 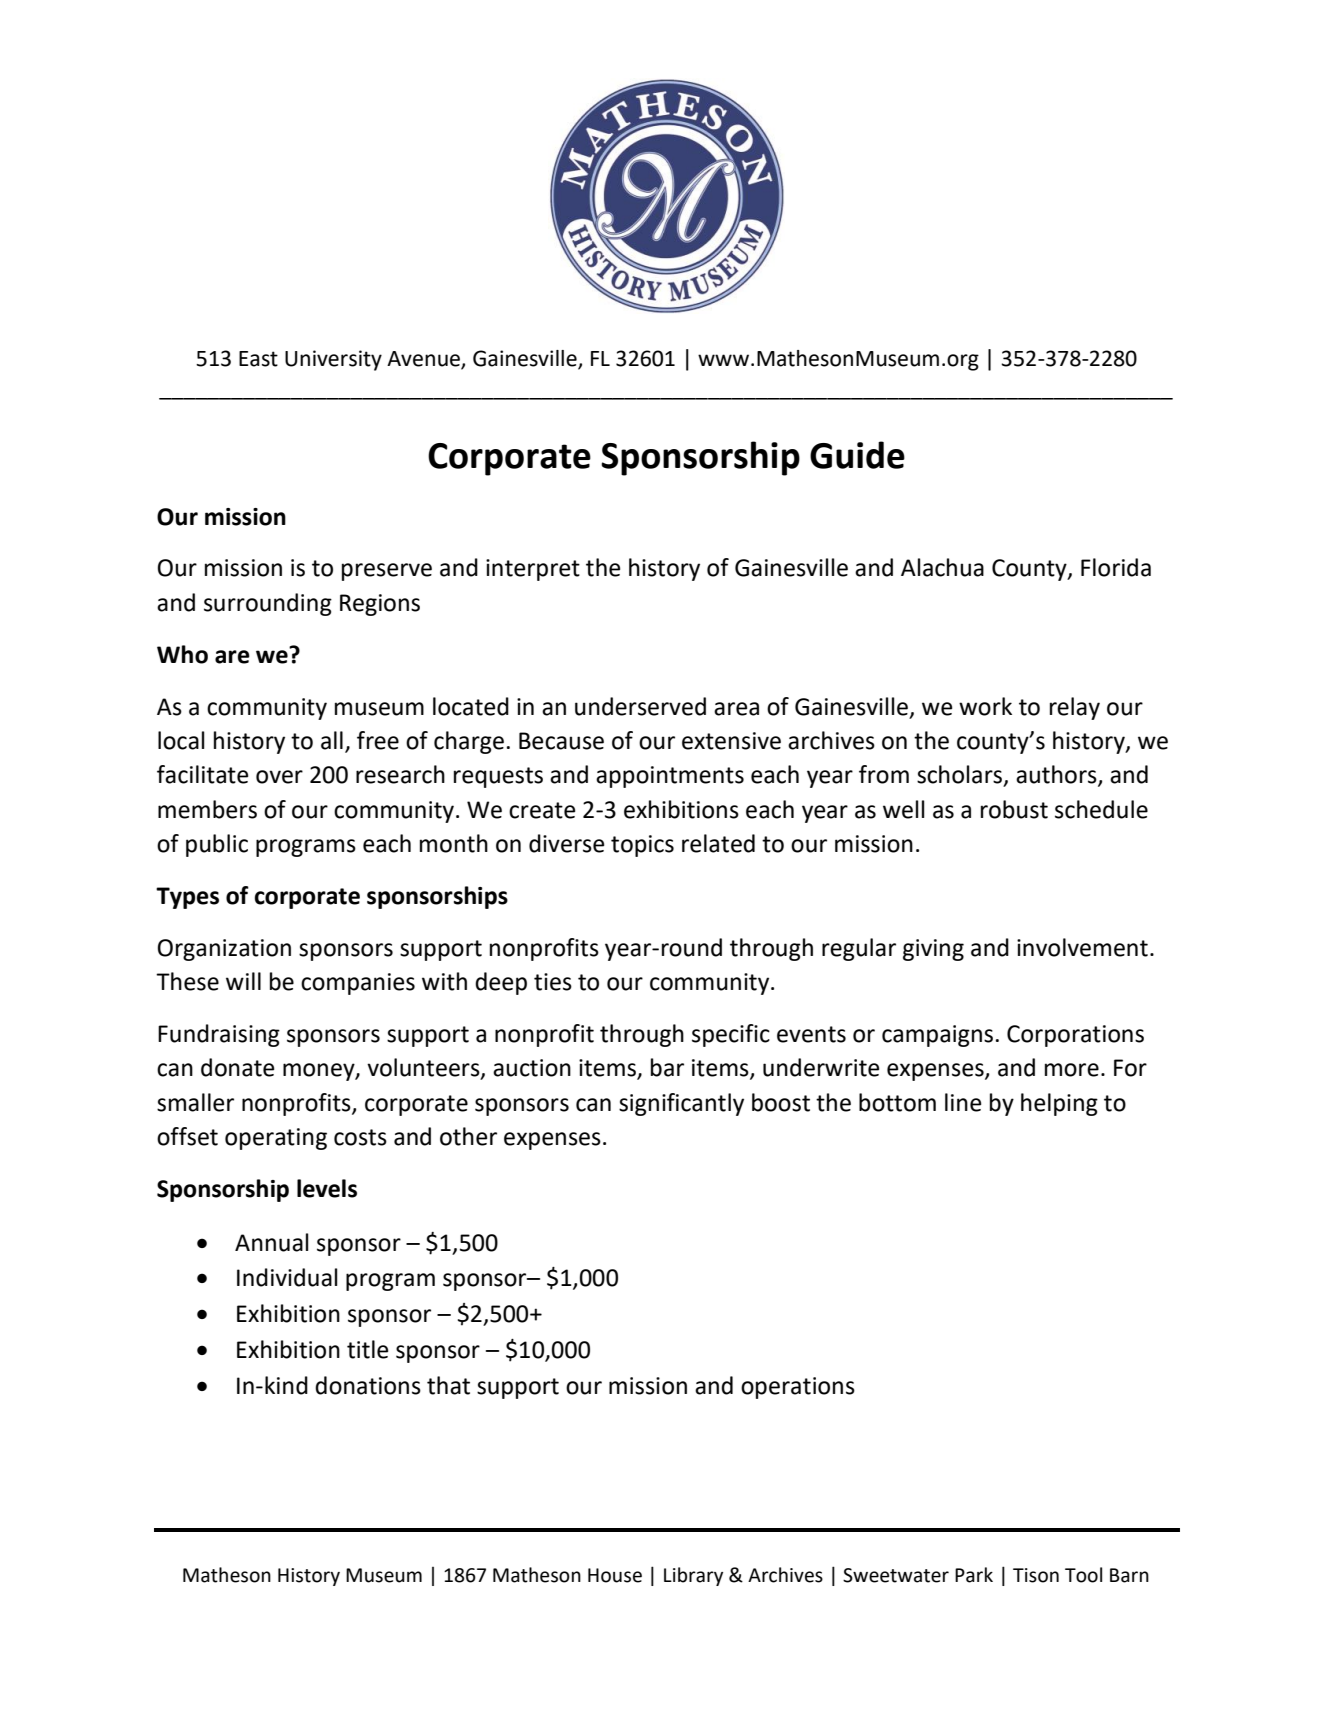 I want to click on helping, so click(x=1059, y=1104).
